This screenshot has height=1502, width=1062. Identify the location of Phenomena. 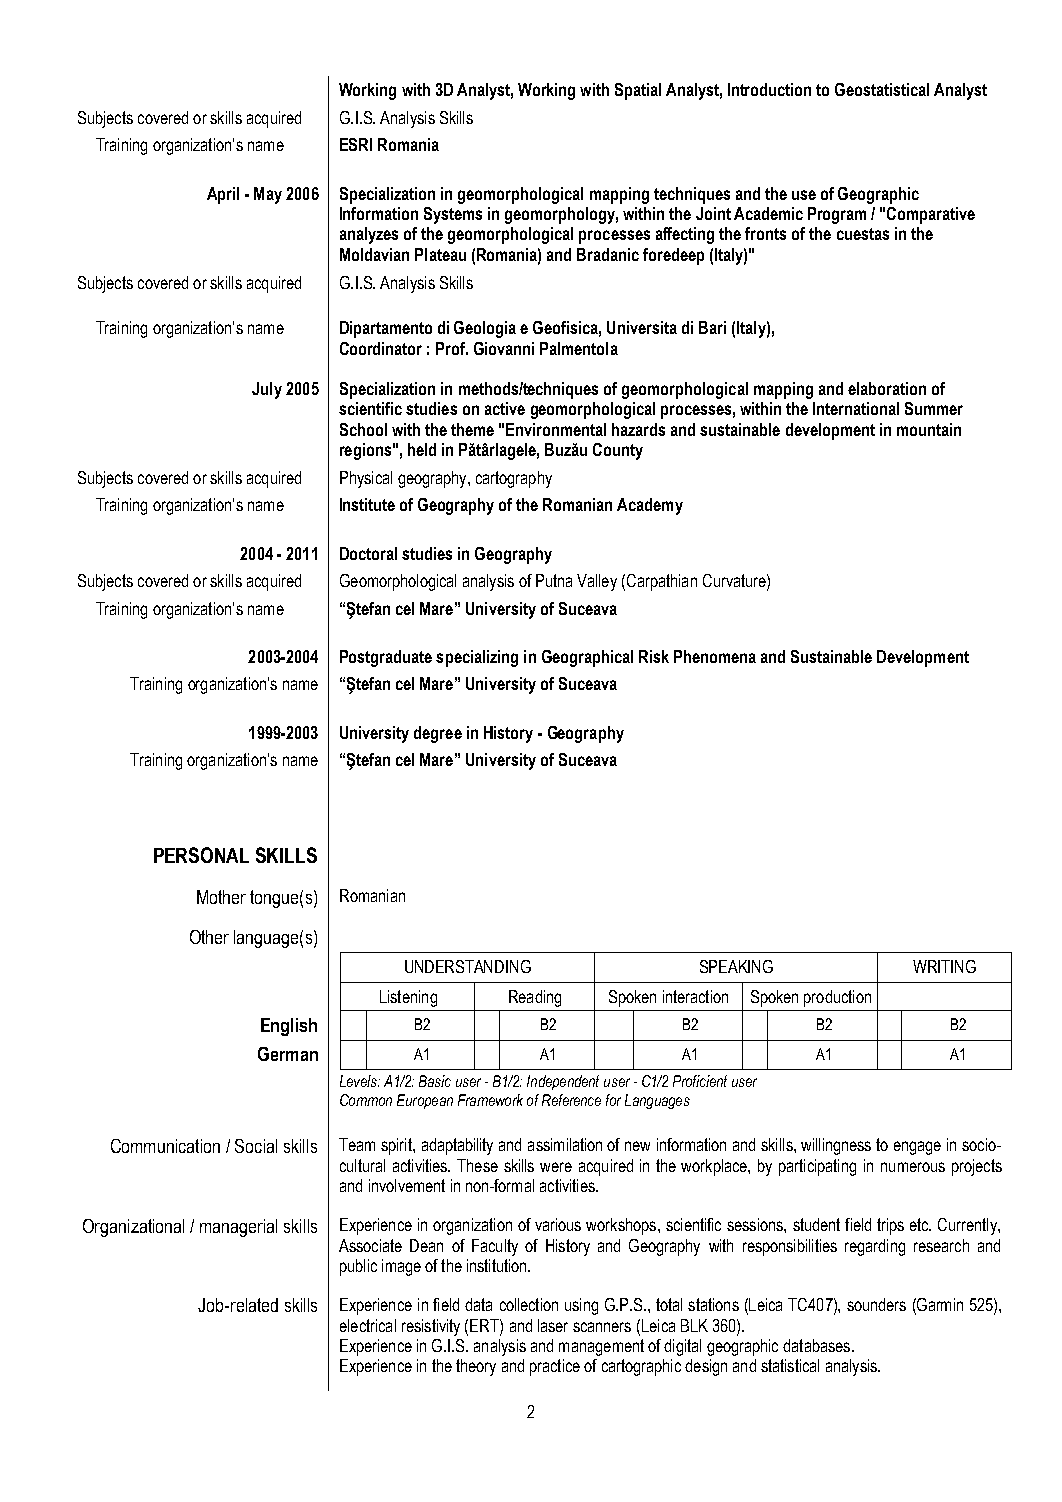
(715, 656).
